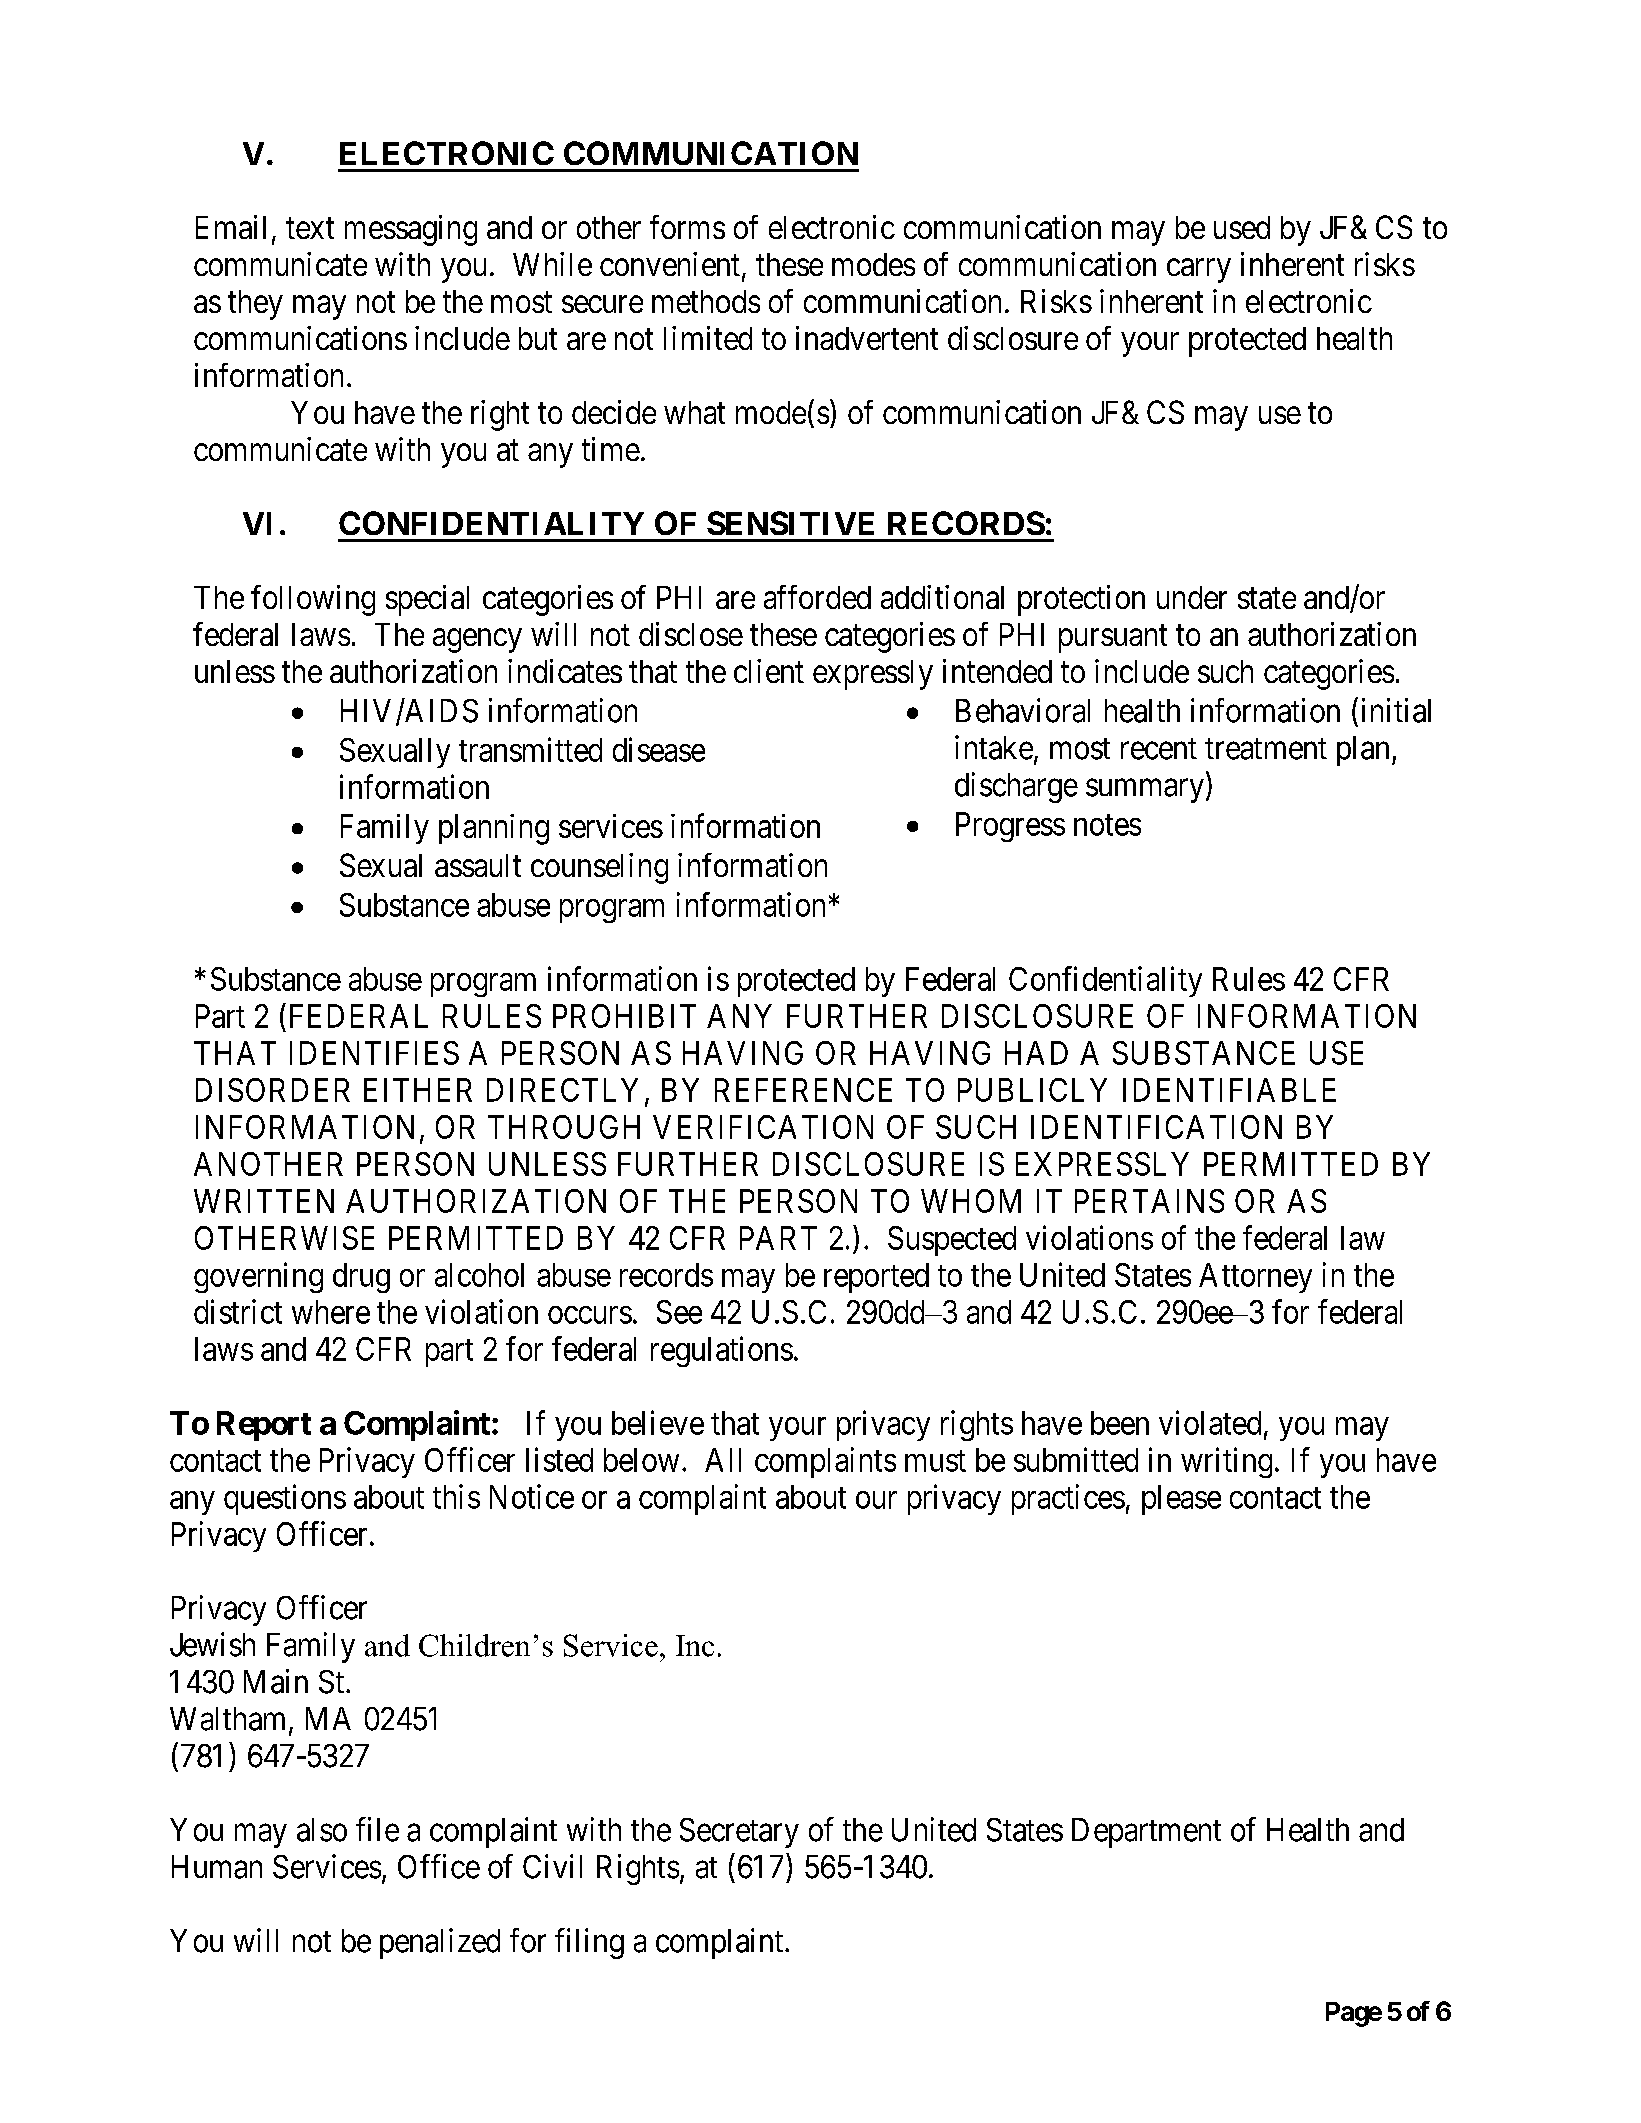 The width and height of the screenshot is (1641, 2123). What do you see at coordinates (1199, 271) in the screenshot?
I see `carry` at bounding box center [1199, 271].
